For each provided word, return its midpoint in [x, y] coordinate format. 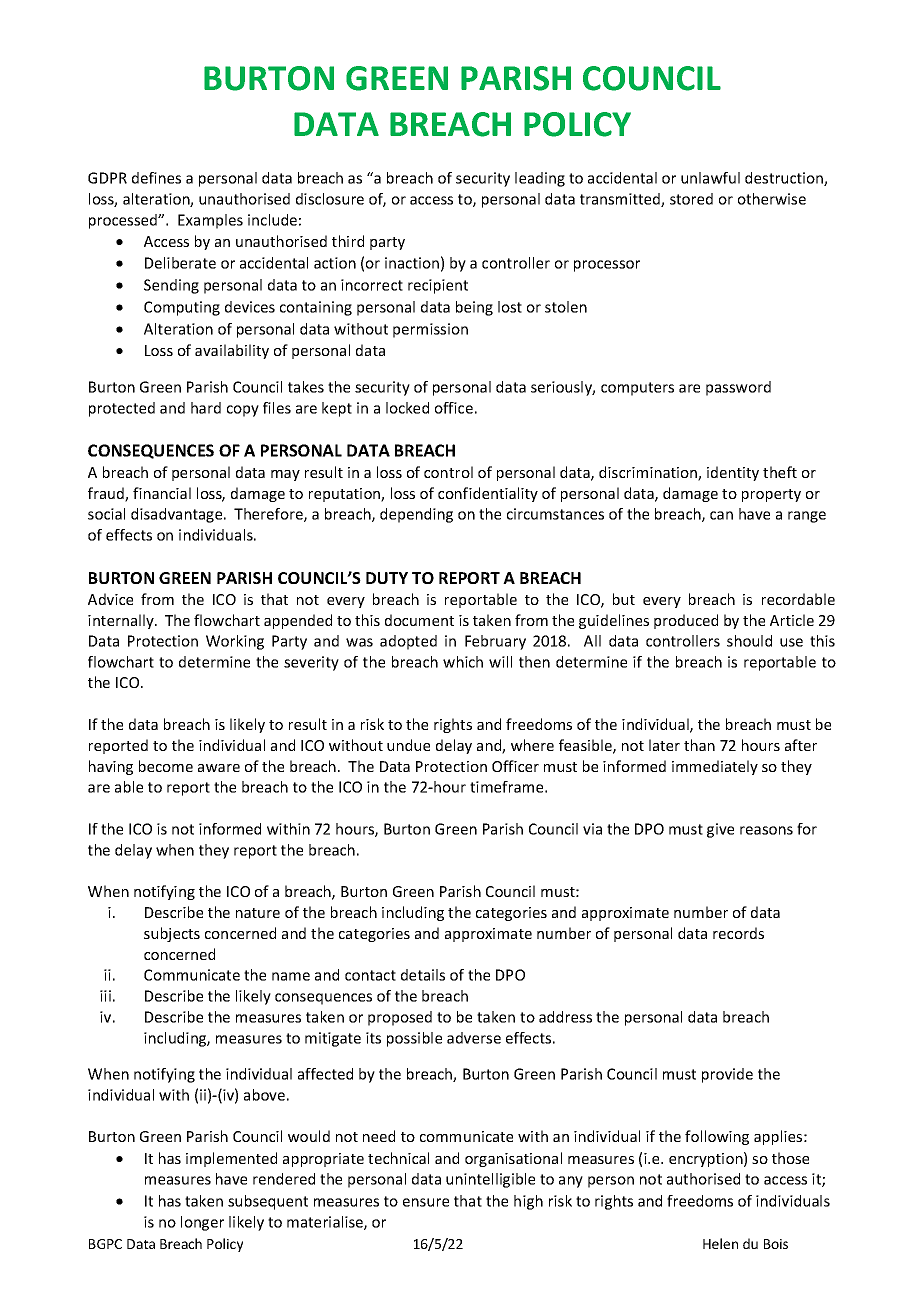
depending [416, 515]
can [721, 515]
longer [202, 1223]
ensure [426, 1202]
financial [162, 493]
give [720, 830]
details [423, 975]
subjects [172, 934]
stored [691, 199]
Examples [210, 221]
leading [540, 179]
